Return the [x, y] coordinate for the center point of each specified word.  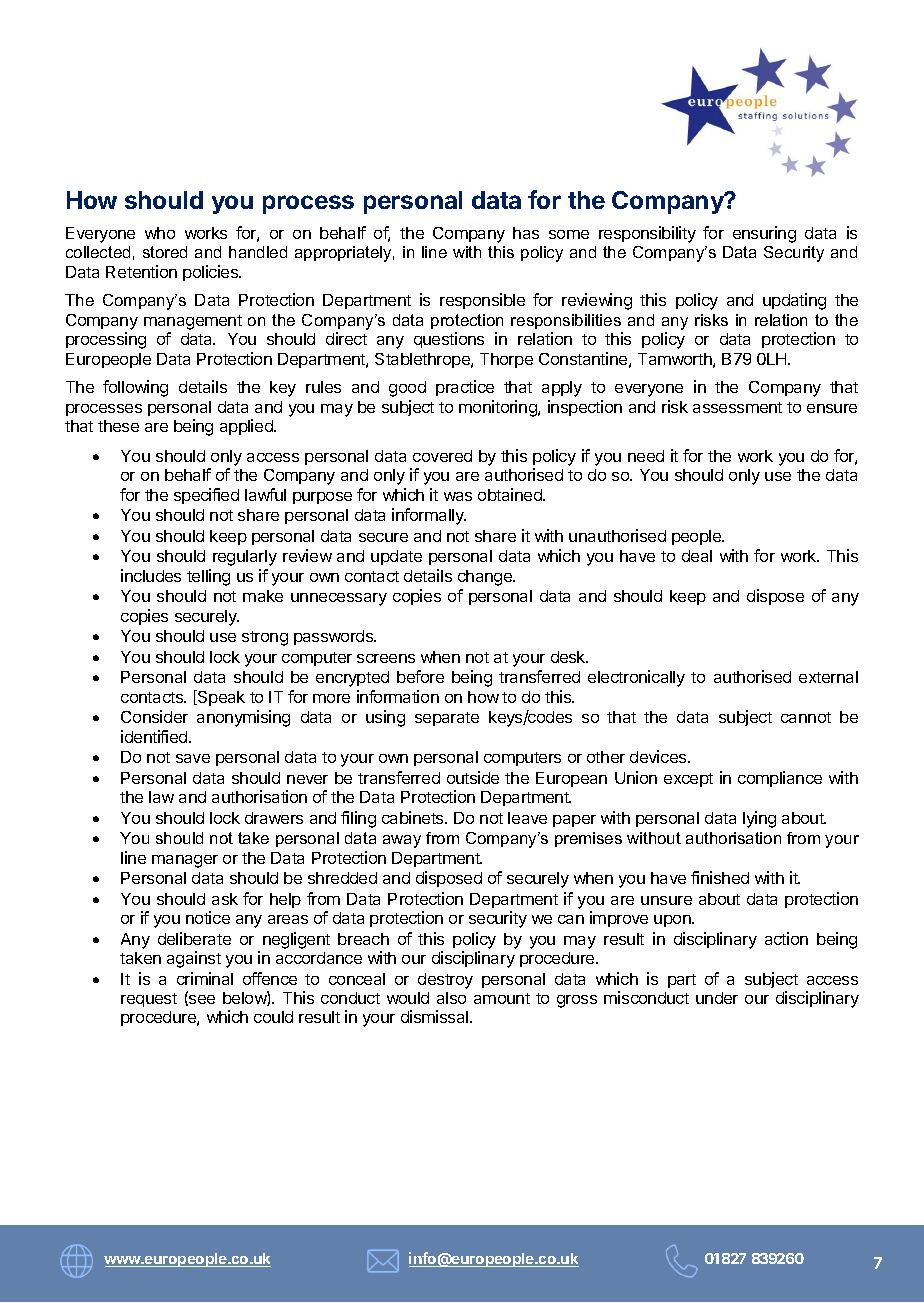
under [717, 998]
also [451, 998]
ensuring [764, 234]
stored [165, 252]
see [201, 1000]
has [526, 233]
